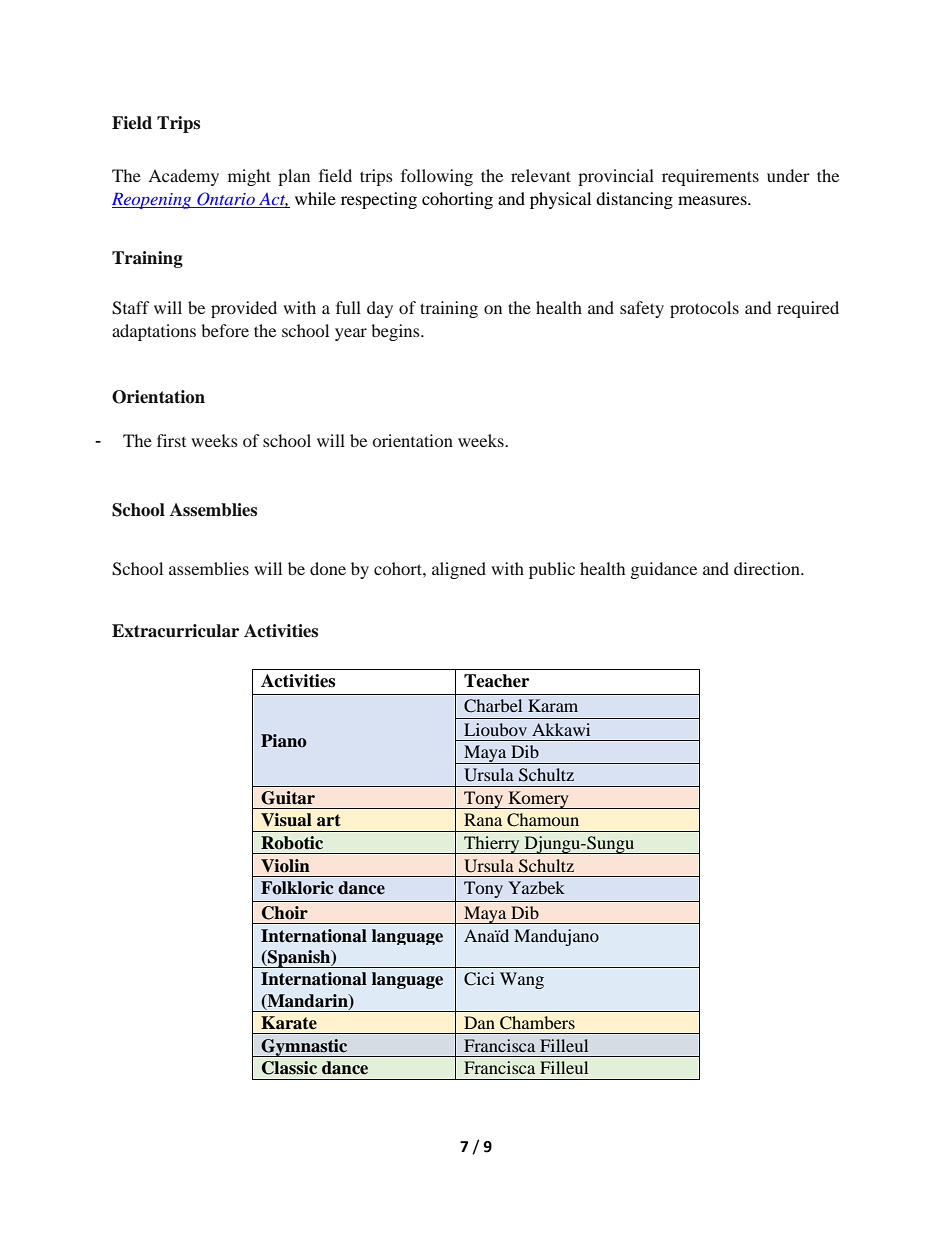  Describe the element at coordinates (459, 570) in the page. I see `aligned` at that location.
